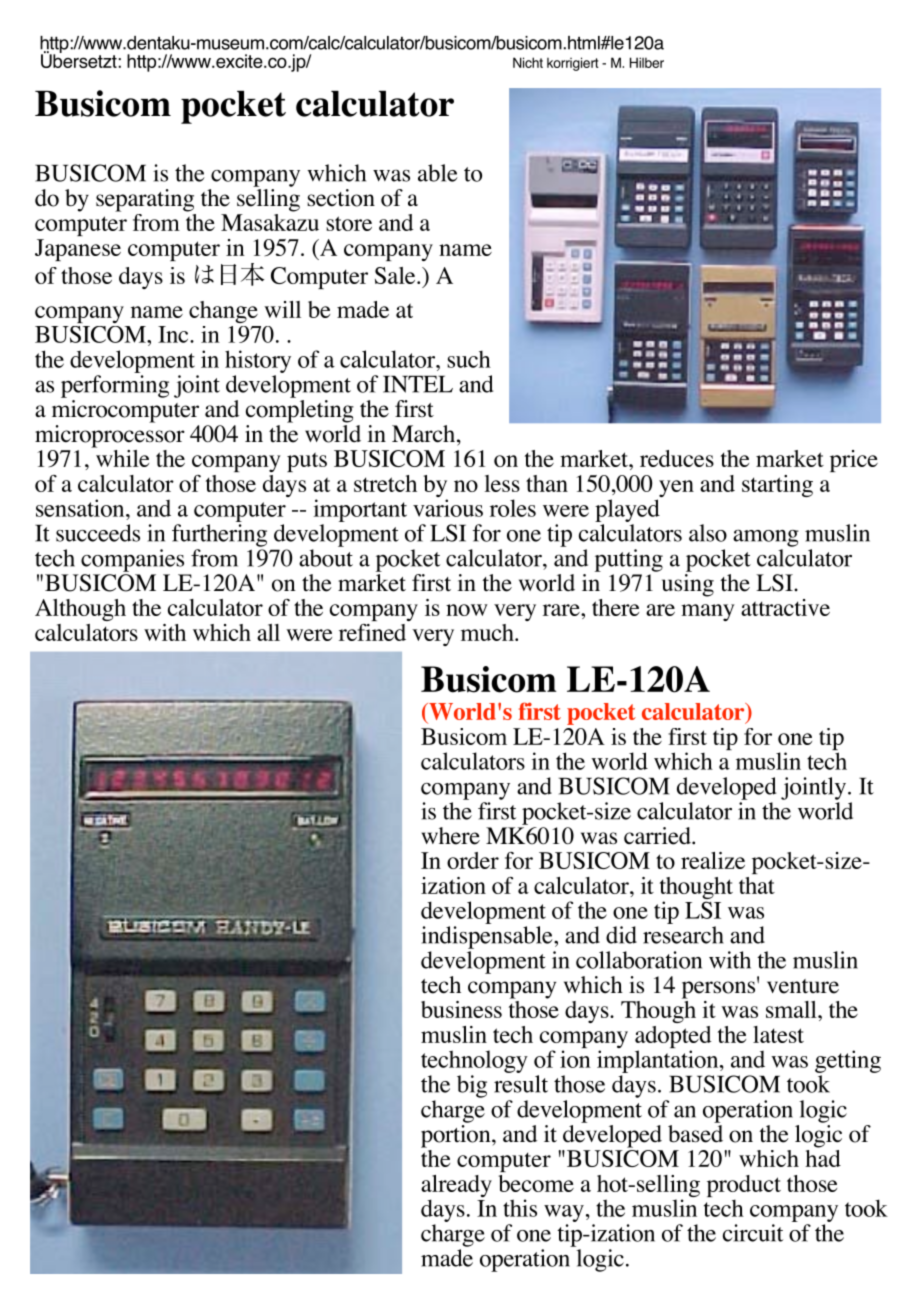 This document has width=924, height=1307. I want to click on Nicht, so click(528, 62).
